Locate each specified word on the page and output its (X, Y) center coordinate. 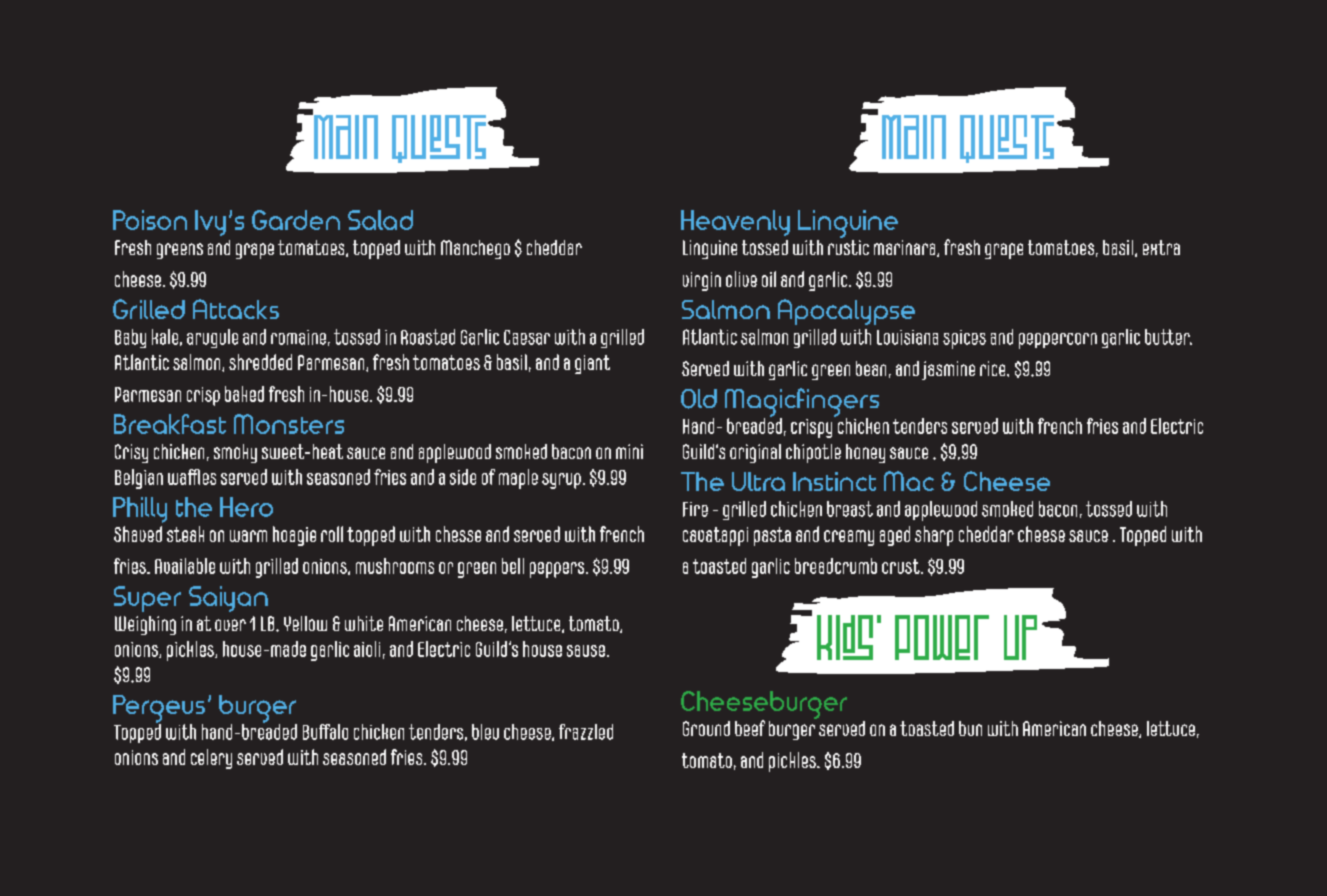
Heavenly (735, 223)
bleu (485, 732)
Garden (296, 220)
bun (970, 728)
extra (1161, 247)
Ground (706, 728)
